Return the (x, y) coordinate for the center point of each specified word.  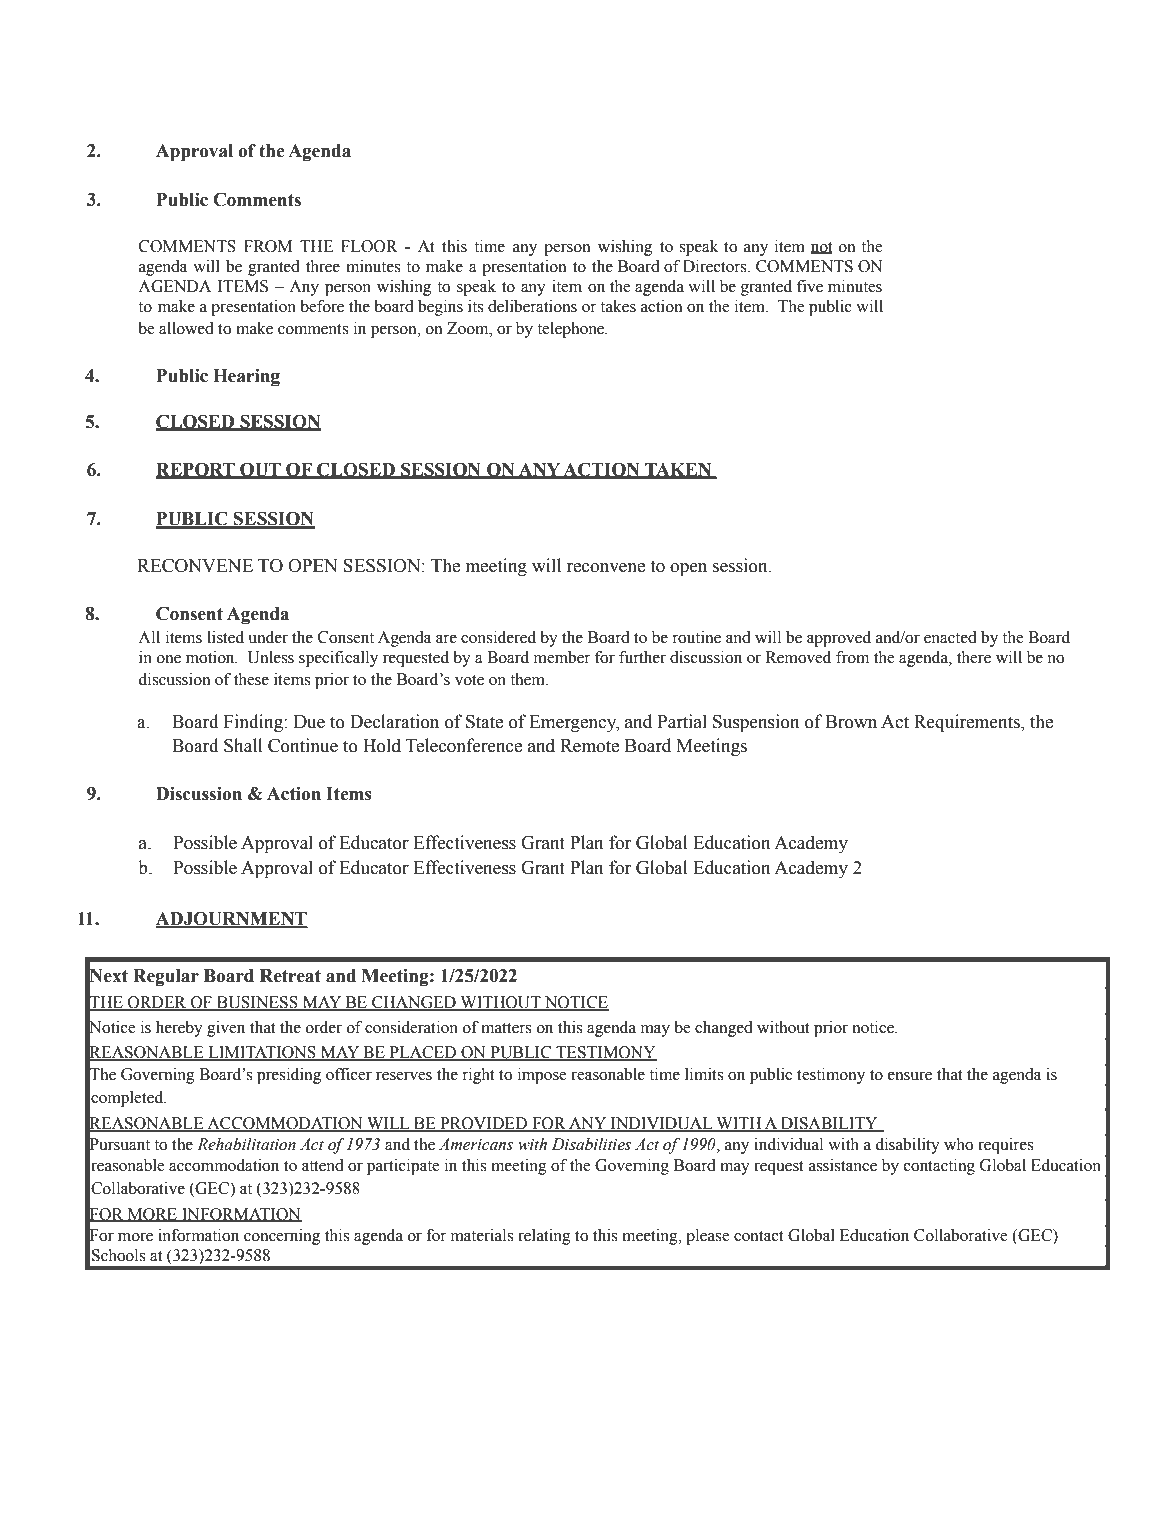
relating (544, 1237)
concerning (282, 1237)
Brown (851, 722)
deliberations (532, 306)
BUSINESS (257, 1003)
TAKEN (678, 470)
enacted (950, 637)
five (810, 286)
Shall (243, 745)
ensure (910, 1076)
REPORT (196, 470)
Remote (589, 746)
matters (506, 1028)
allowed (186, 328)
